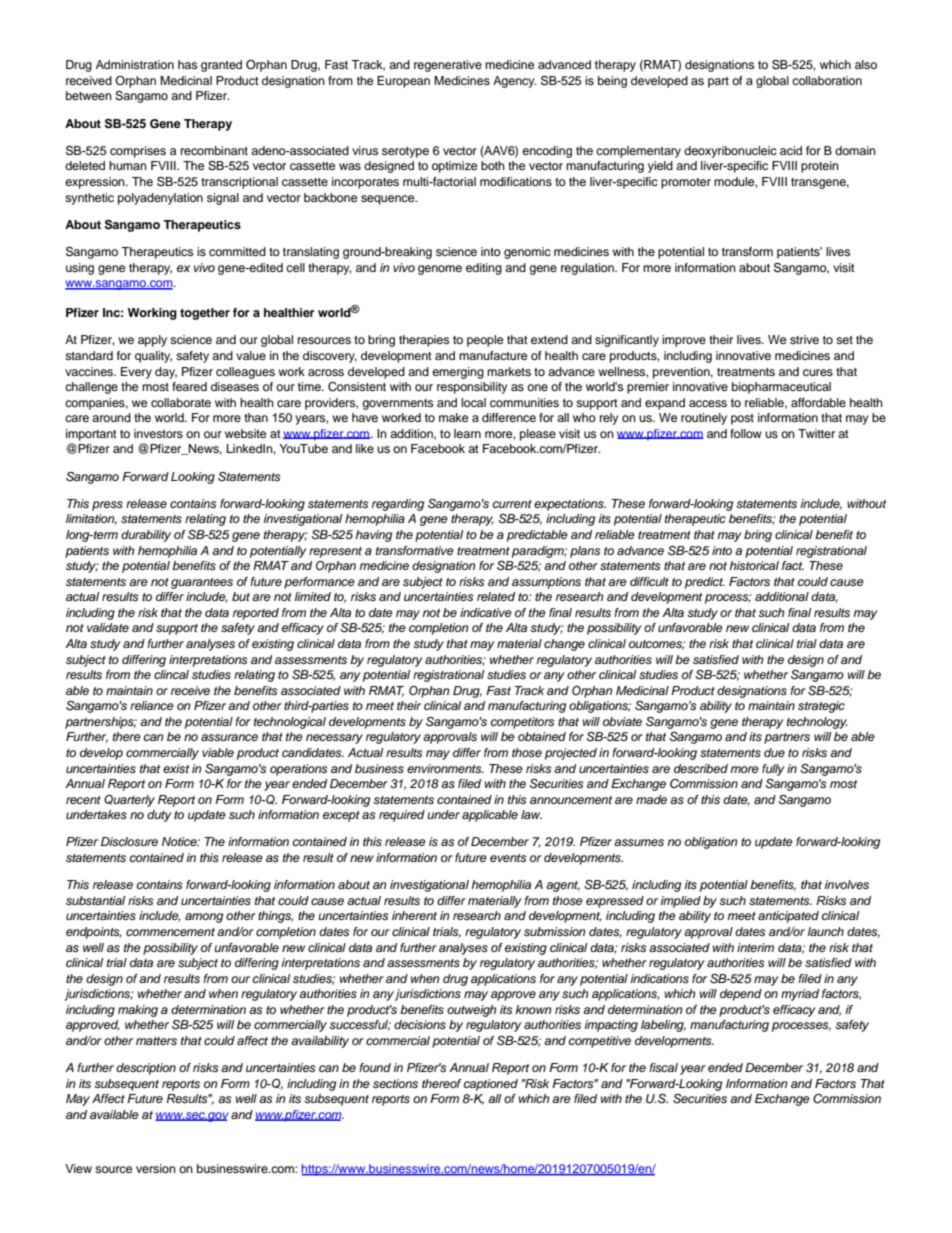 The image size is (952, 1233). What do you see at coordinates (187, 64) in the page?
I see `has` at bounding box center [187, 64].
